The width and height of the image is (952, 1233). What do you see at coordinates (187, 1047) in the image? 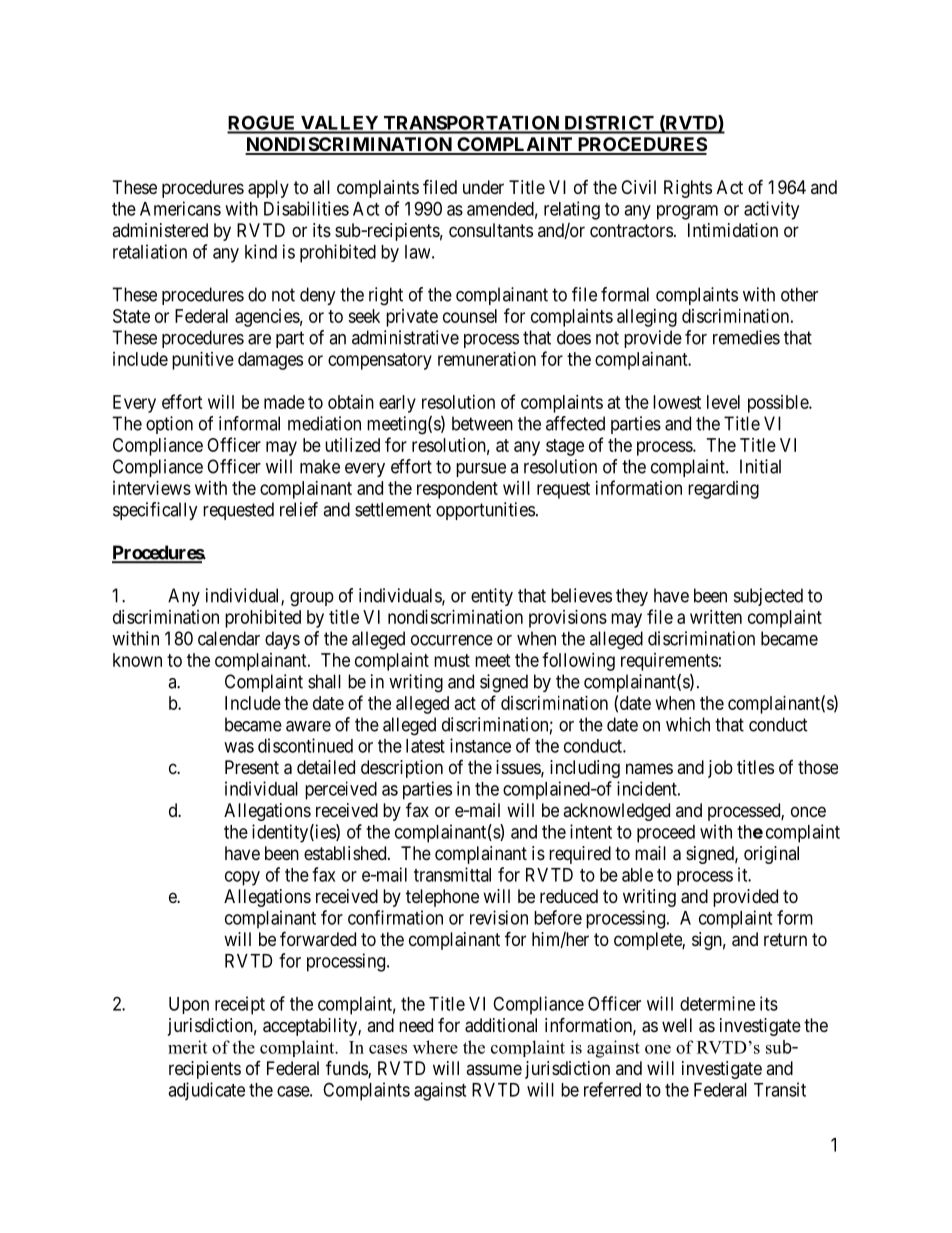
I see `merit` at bounding box center [187, 1047].
